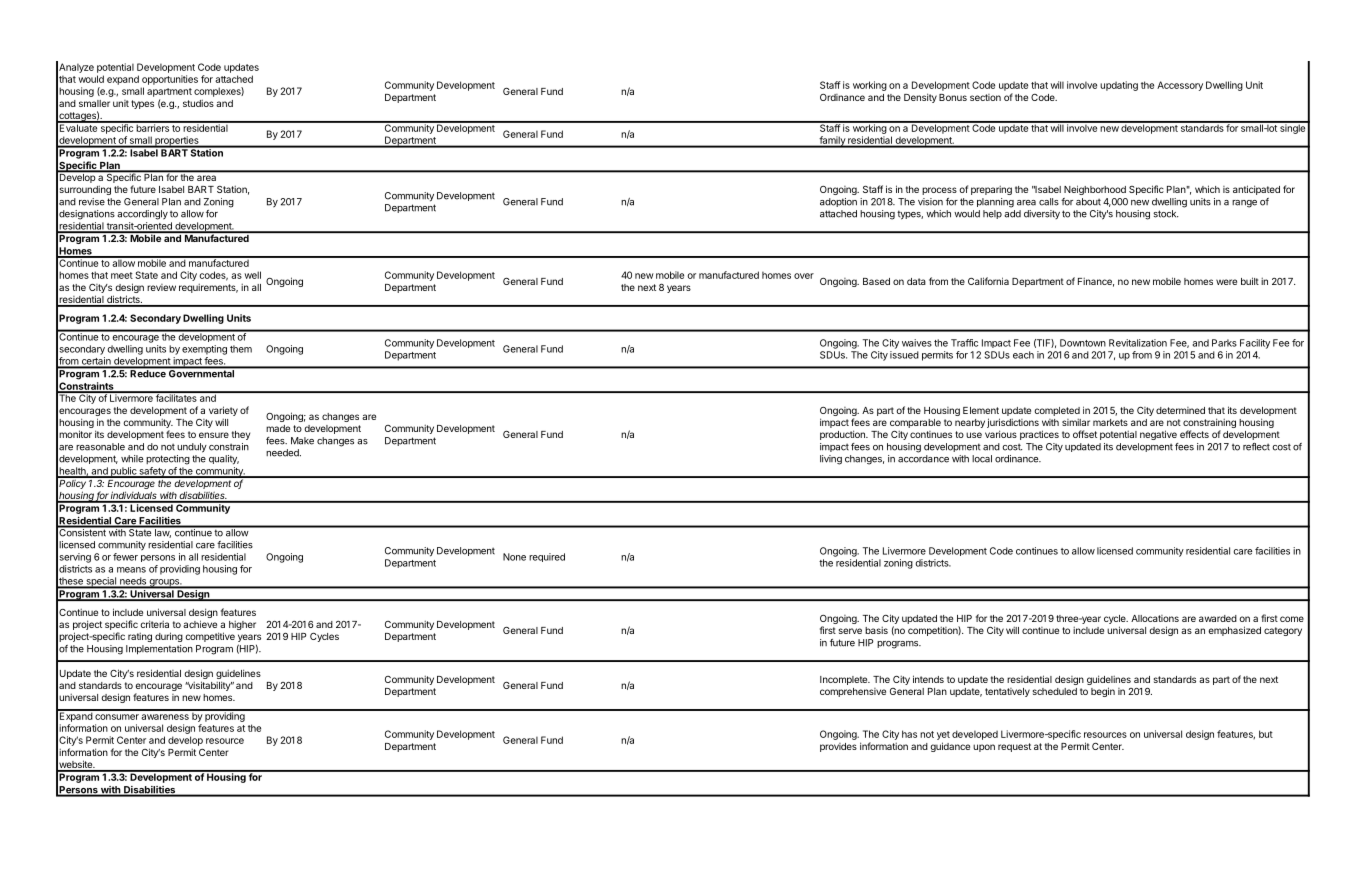  Describe the element at coordinates (876, 281) in the screenshot. I see `Based` at that location.
